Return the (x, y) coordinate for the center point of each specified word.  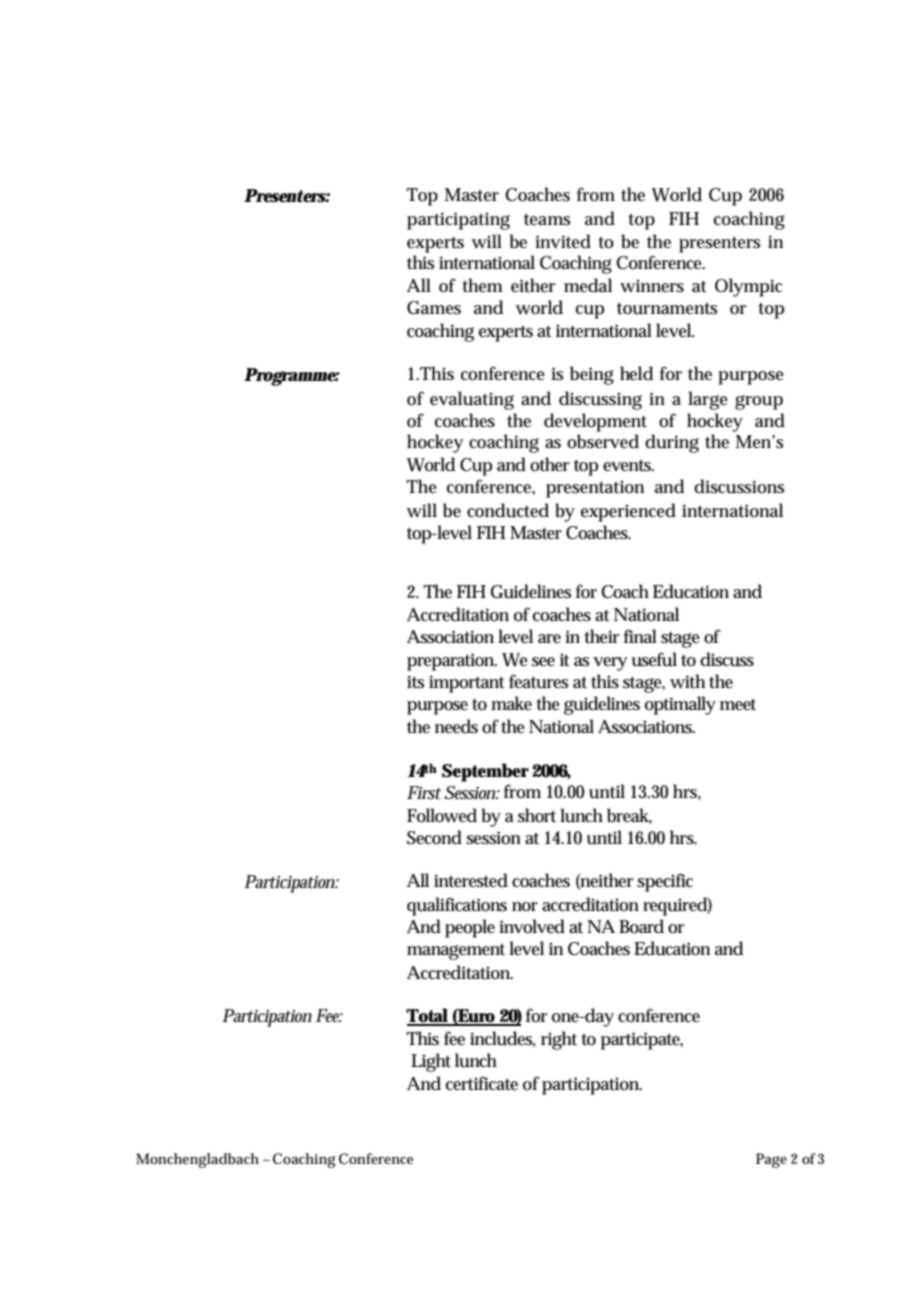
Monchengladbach (197, 1160)
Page (771, 1160)
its (416, 682)
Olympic (748, 287)
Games (434, 308)
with (687, 681)
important (467, 684)
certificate (482, 1083)
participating (458, 221)
